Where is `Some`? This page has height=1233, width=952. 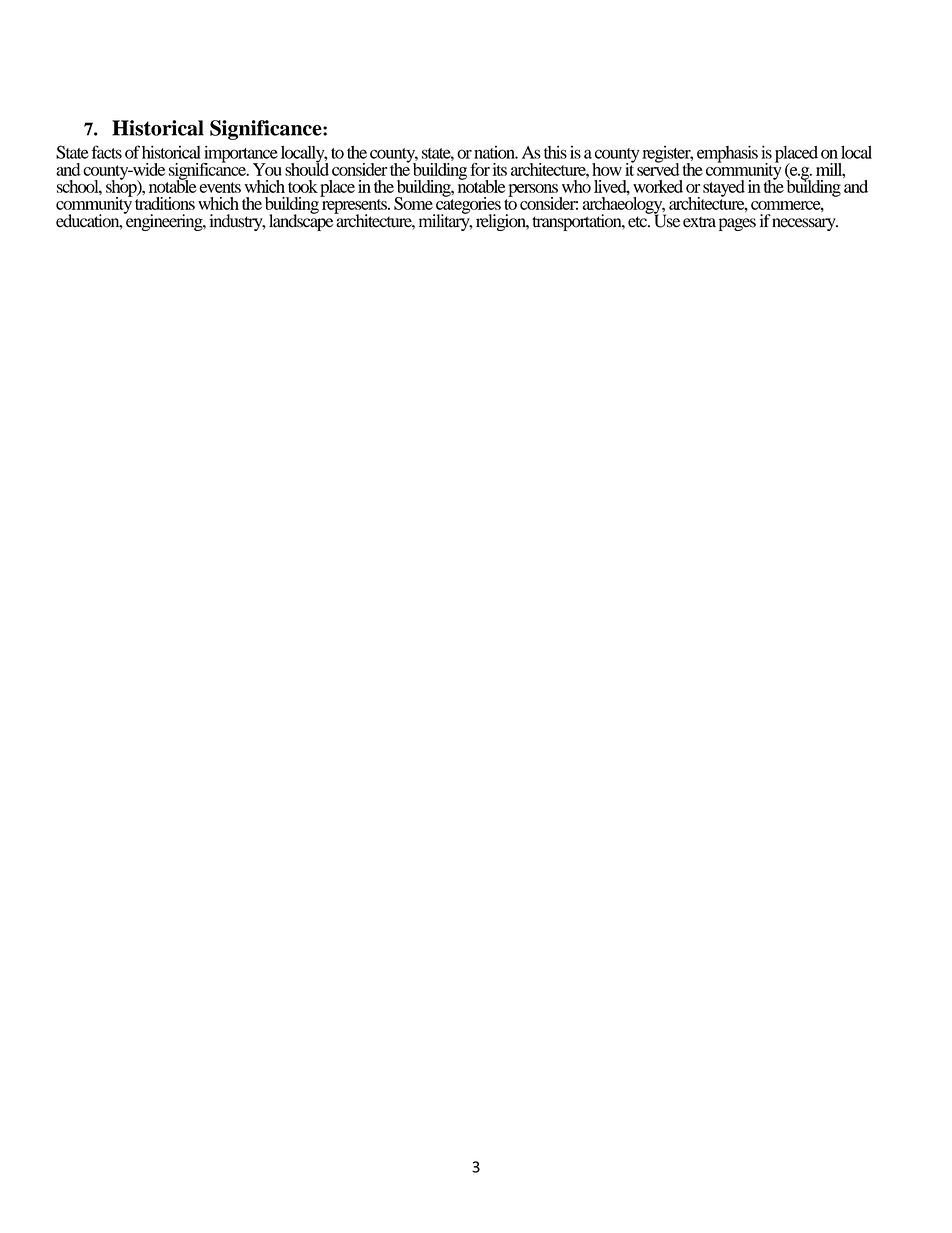
Some is located at coordinates (413, 203).
